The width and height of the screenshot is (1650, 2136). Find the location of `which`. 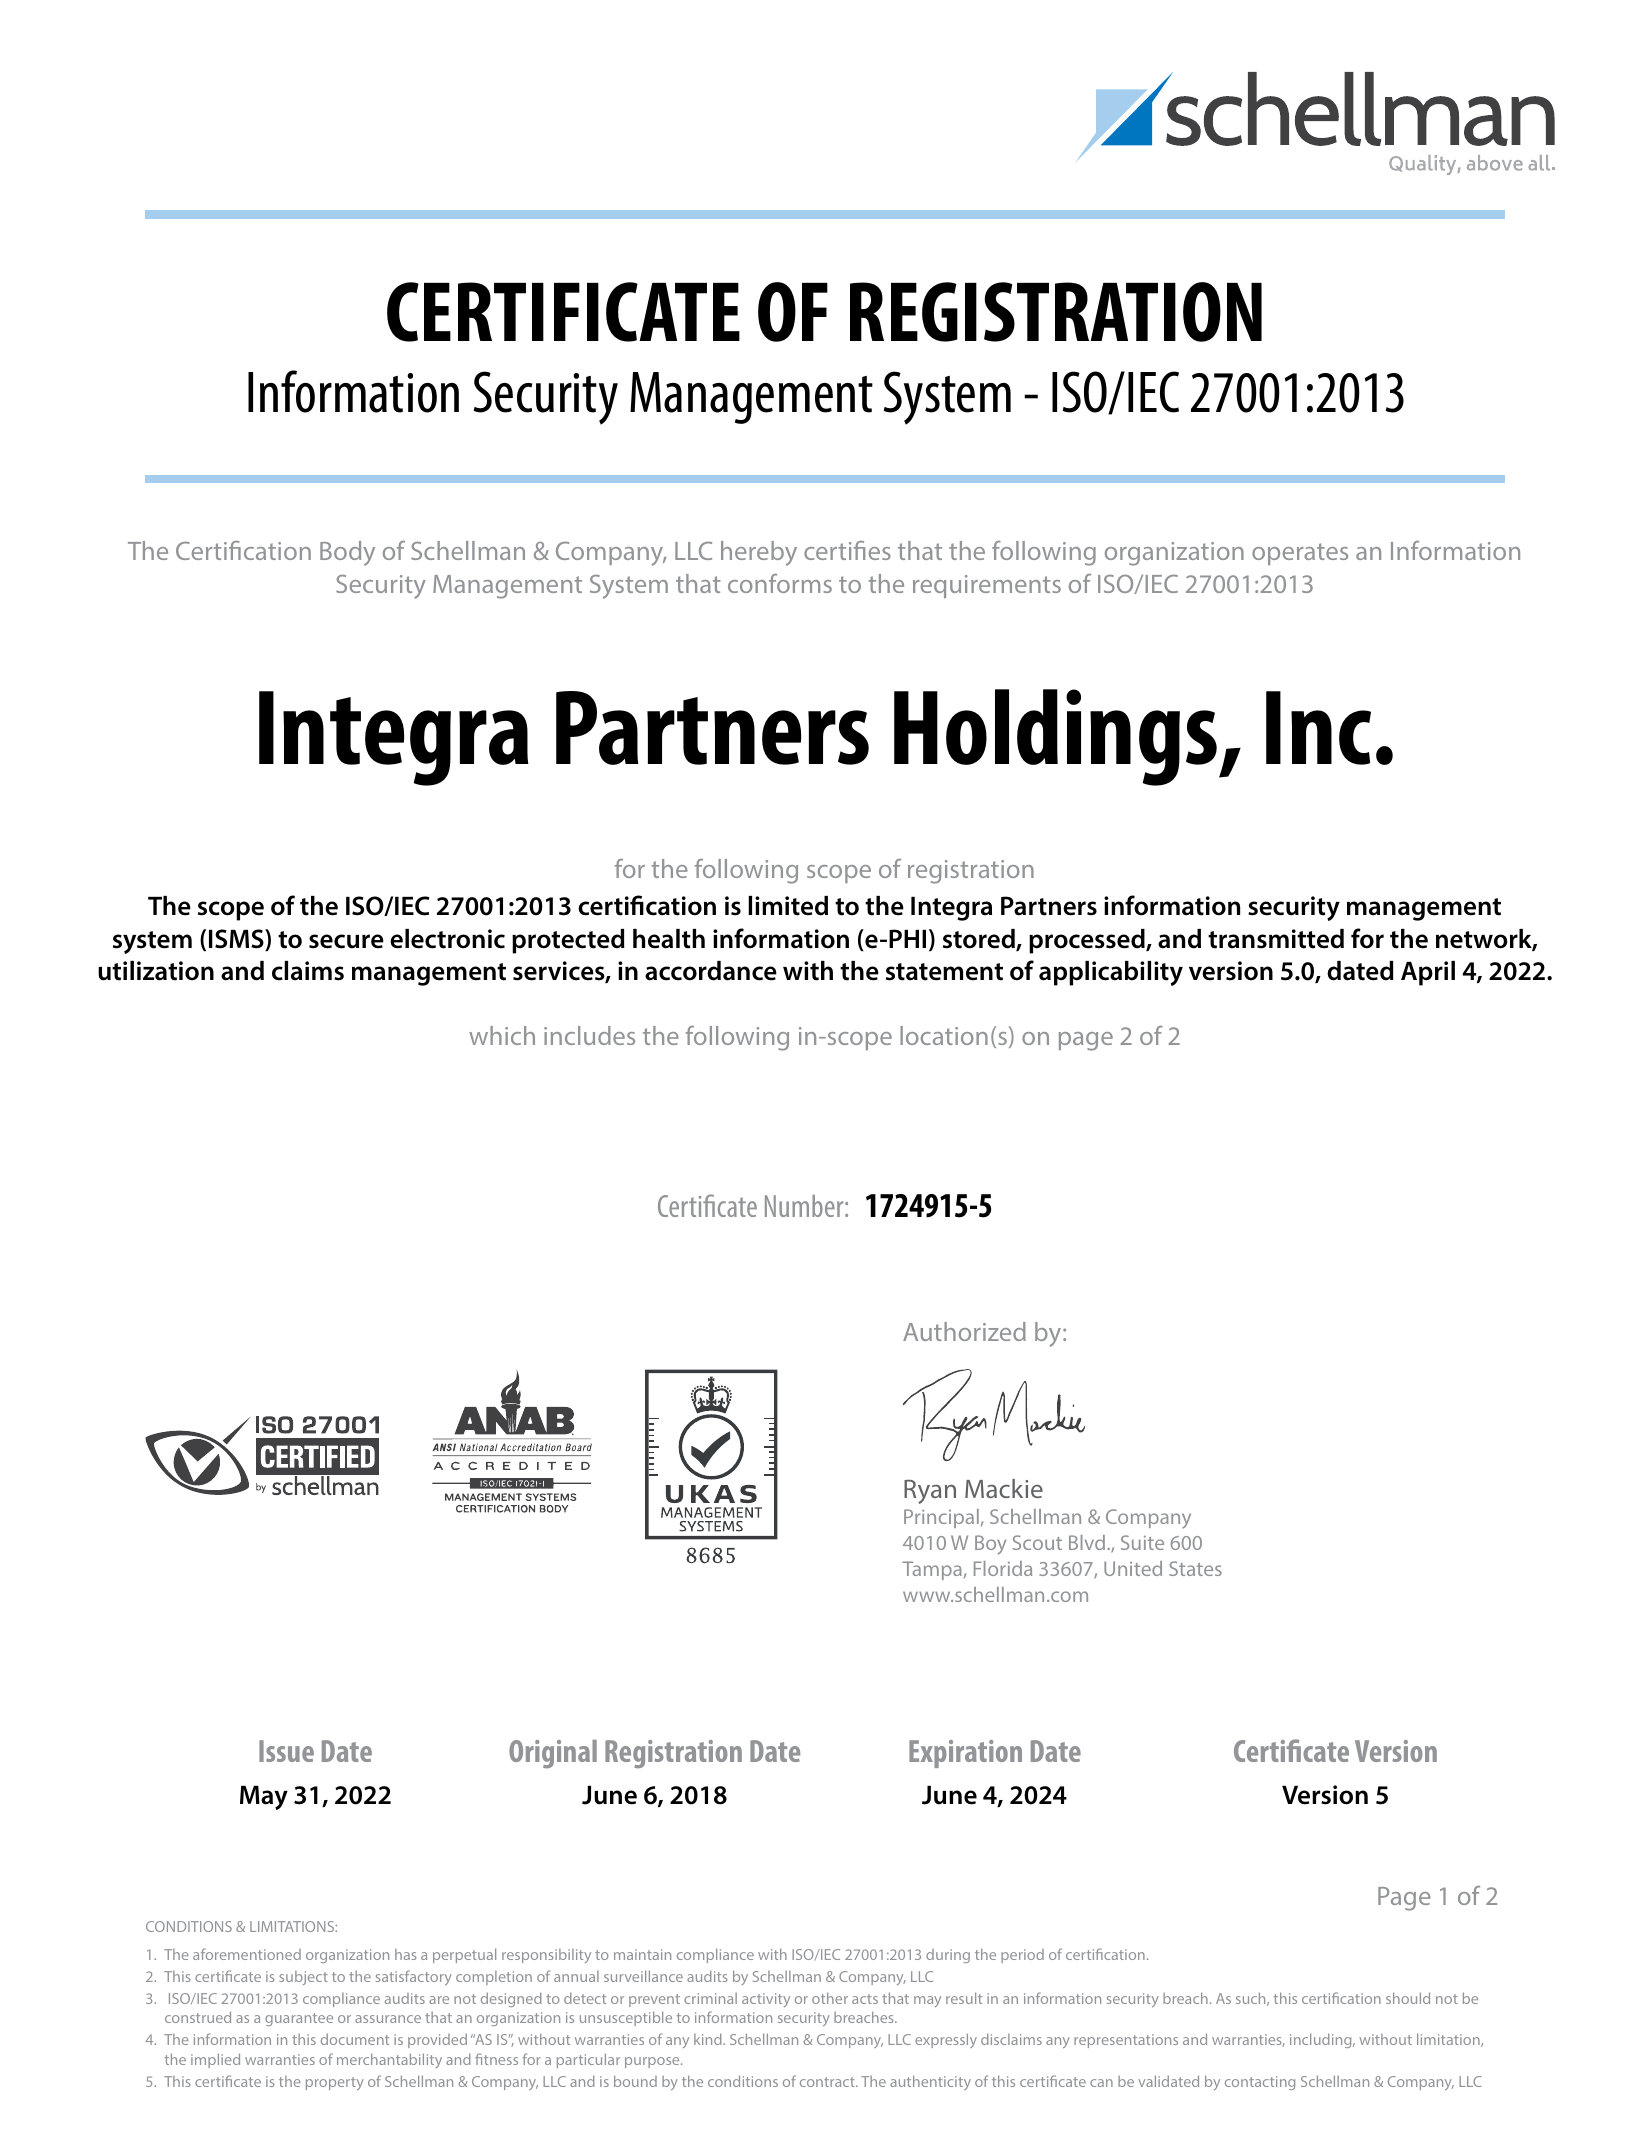

which is located at coordinates (502, 1035).
